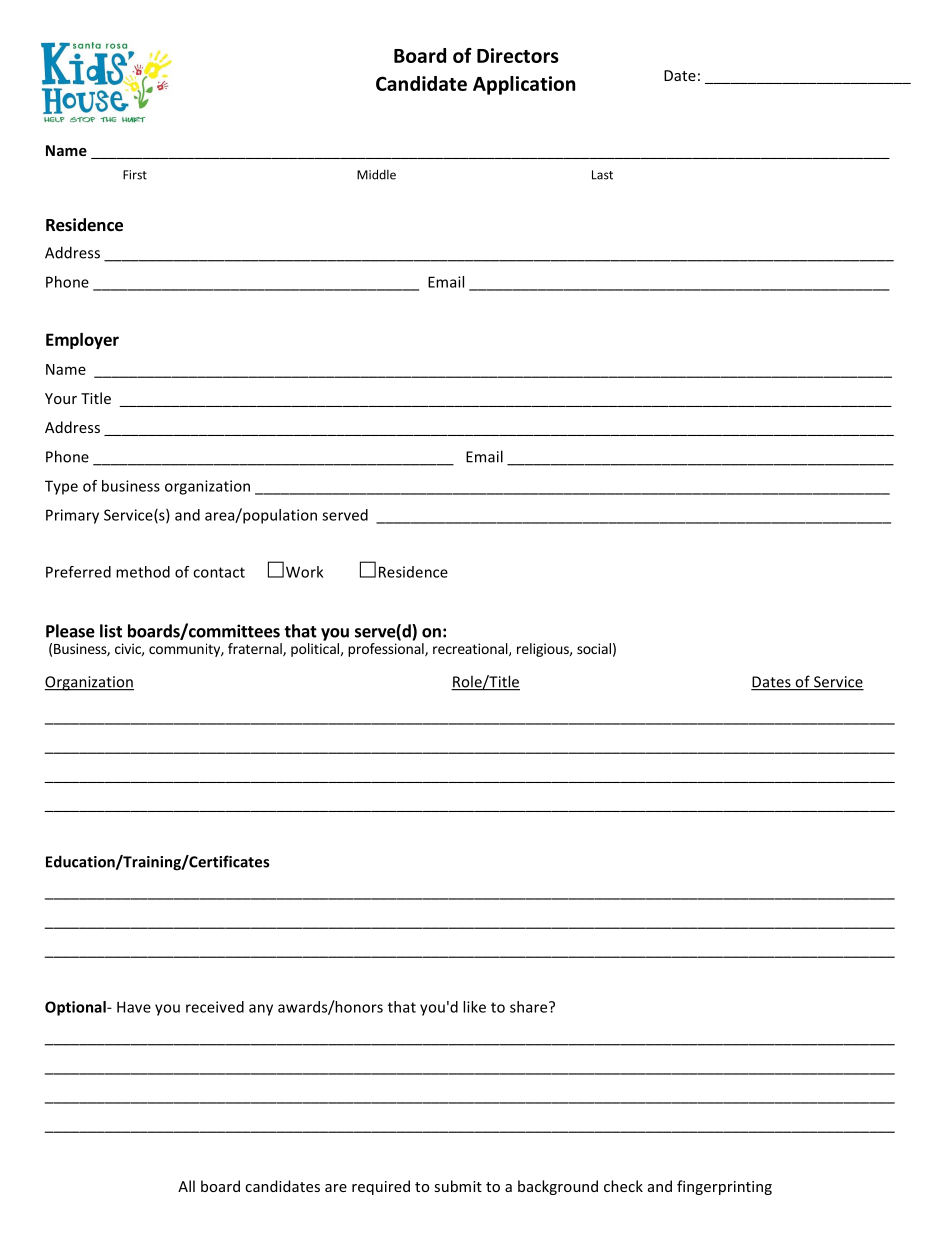 This image has height=1233, width=952. I want to click on All, so click(186, 1186).
